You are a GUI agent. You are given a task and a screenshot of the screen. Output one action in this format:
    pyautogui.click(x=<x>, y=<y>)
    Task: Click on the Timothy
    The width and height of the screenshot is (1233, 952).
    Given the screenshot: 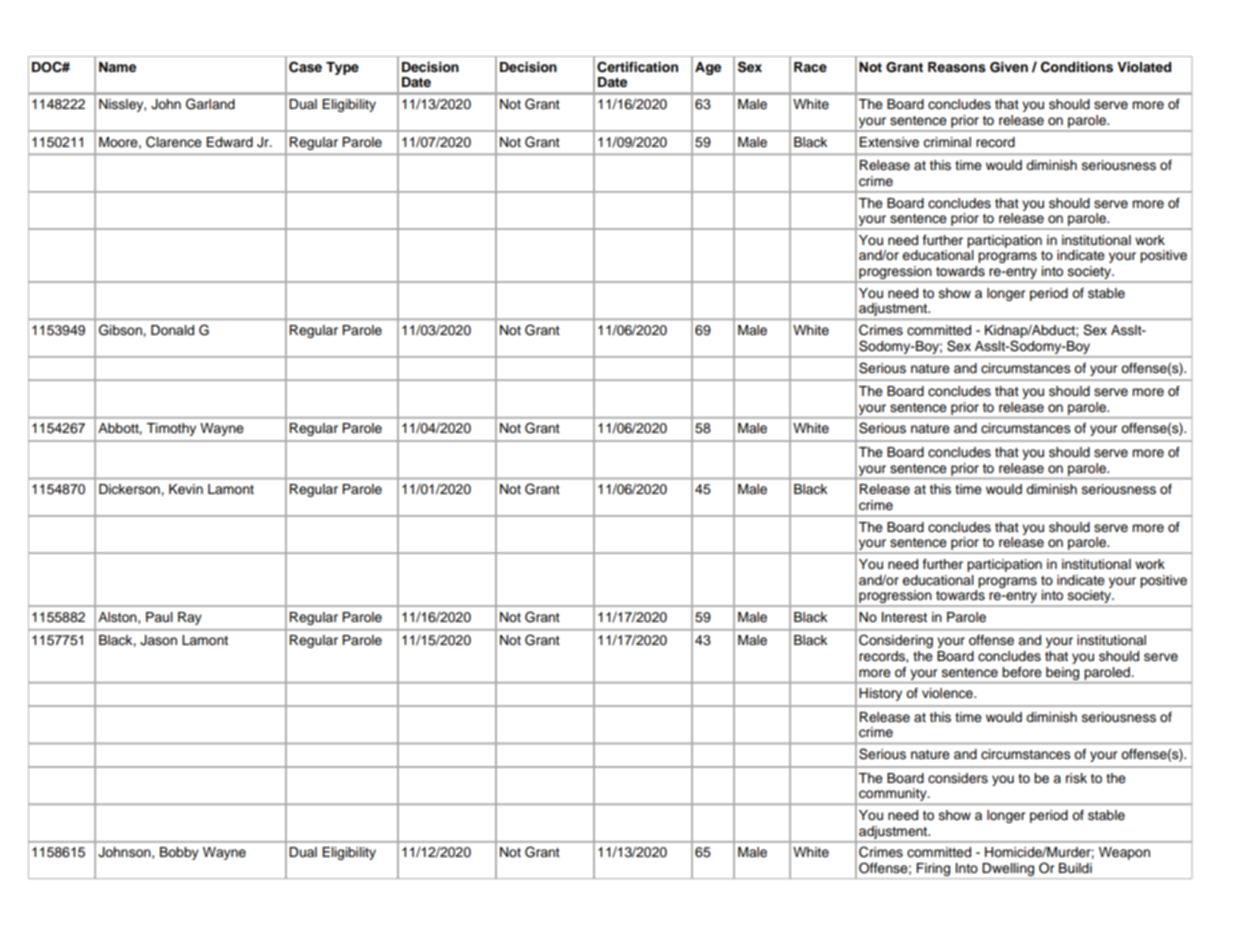 What is the action you would take?
    pyautogui.click(x=171, y=429)
